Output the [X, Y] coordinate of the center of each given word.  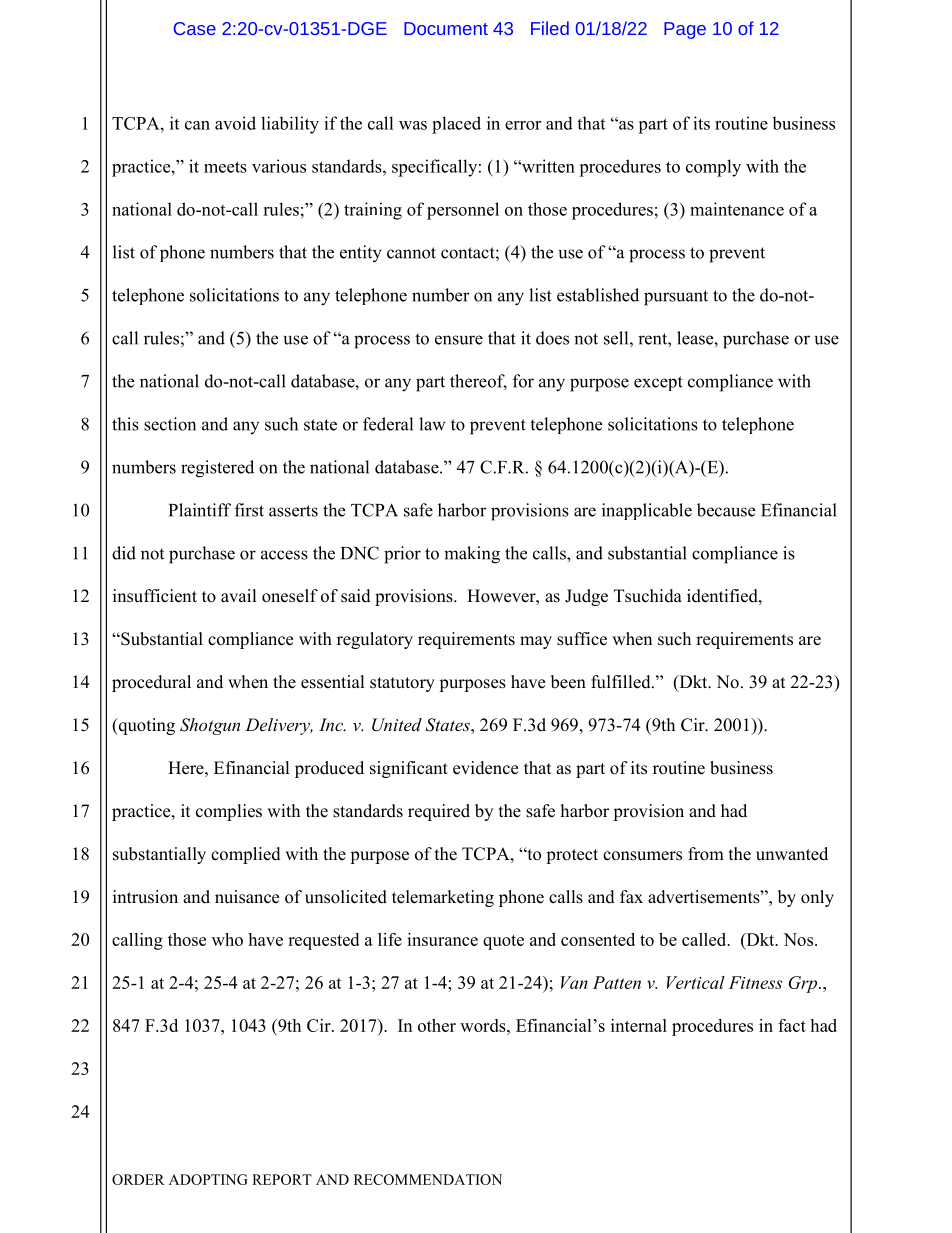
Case [195, 28]
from [706, 854]
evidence [485, 768]
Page [685, 30]
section [170, 424]
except [658, 383]
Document [446, 28]
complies [229, 812]
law [432, 424]
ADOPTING [208, 1179]
